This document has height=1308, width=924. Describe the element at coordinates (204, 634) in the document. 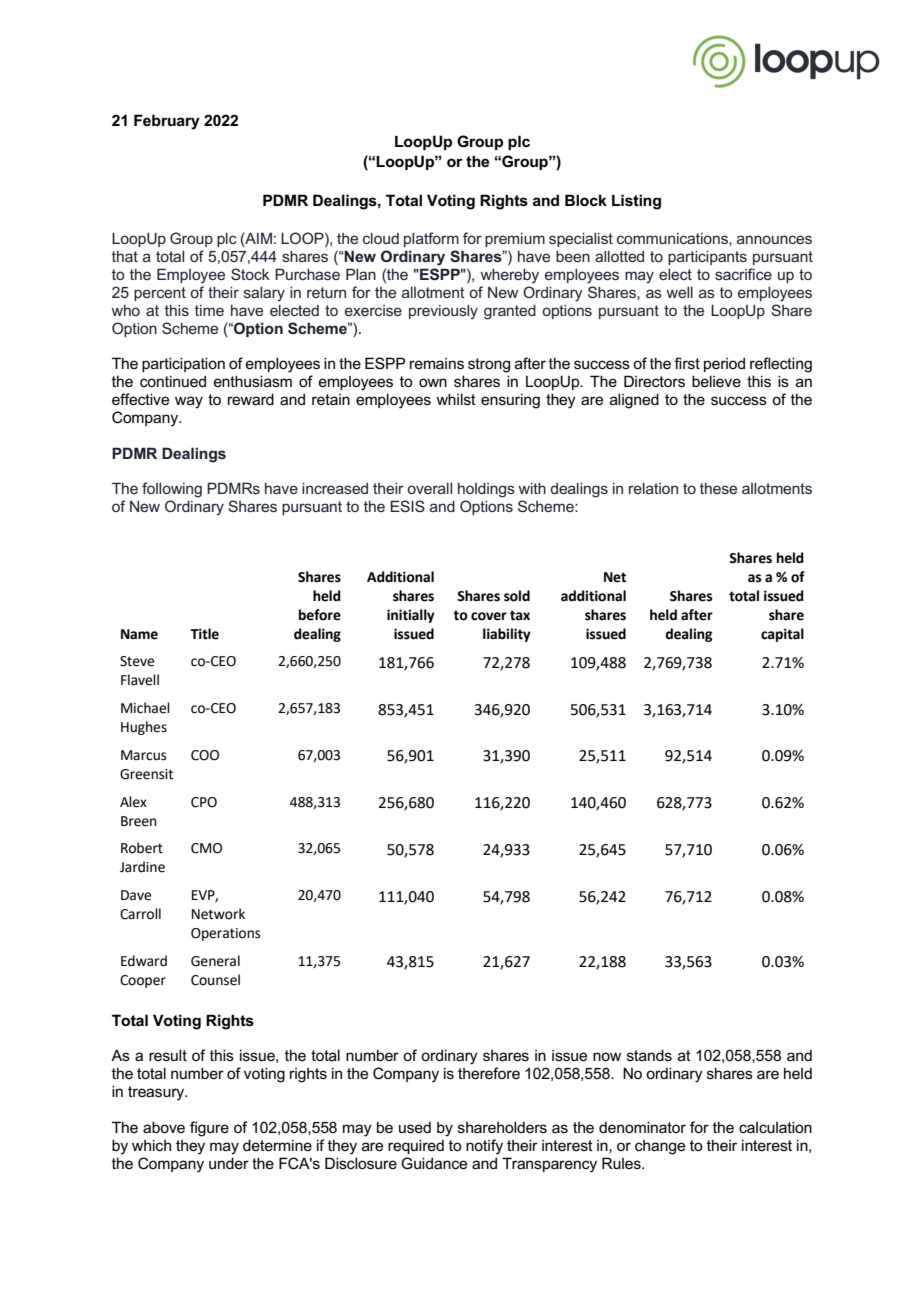

I see `Title` at that location.
